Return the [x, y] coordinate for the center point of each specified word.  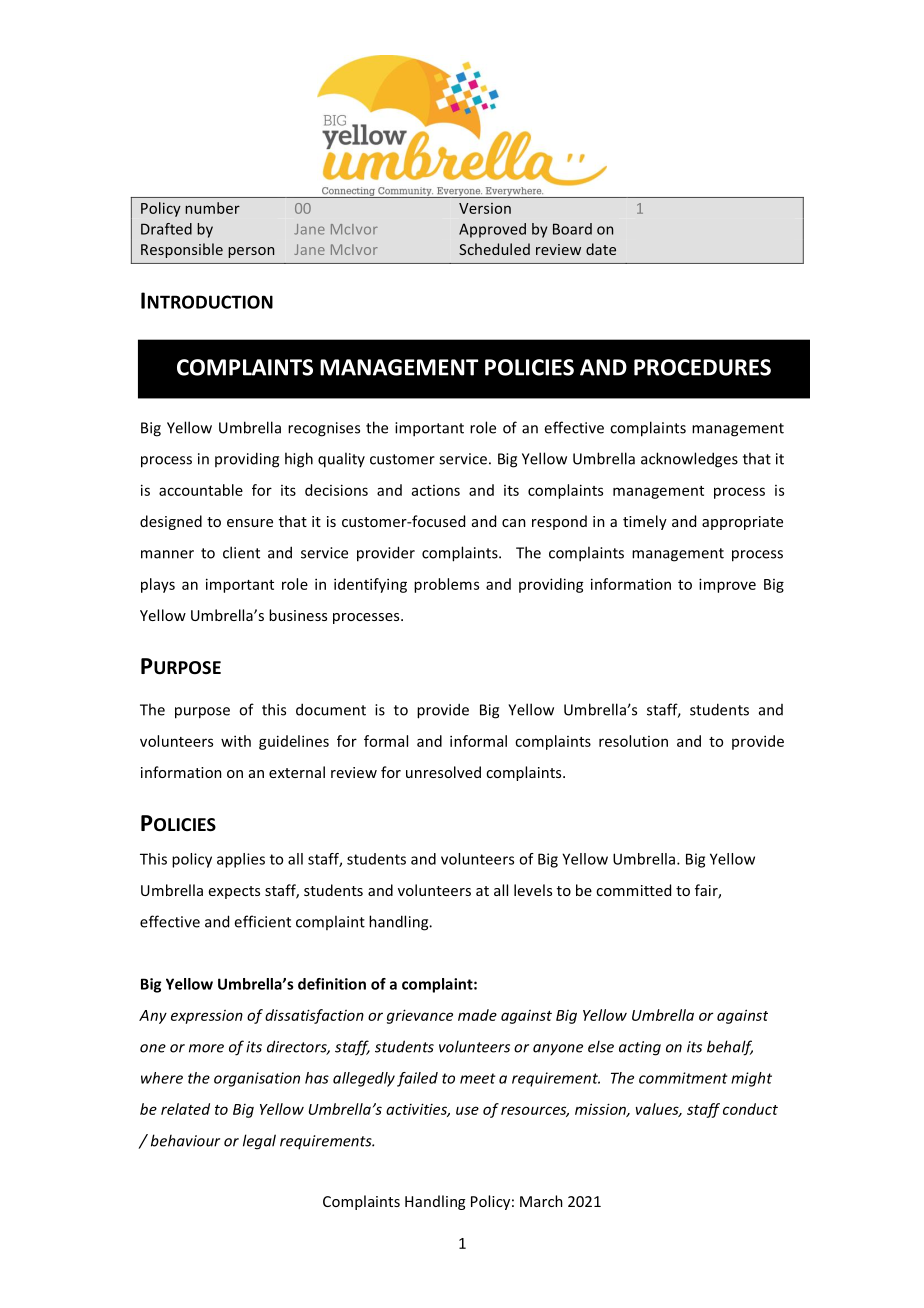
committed [633, 890]
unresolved [443, 772]
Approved [492, 230]
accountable [201, 490]
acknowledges [689, 460]
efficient [262, 921]
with [236, 741]
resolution [633, 741]
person [251, 252]
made [477, 1015]
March [541, 1201]
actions [436, 490]
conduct [750, 1109]
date [601, 249]
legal [259, 1142]
